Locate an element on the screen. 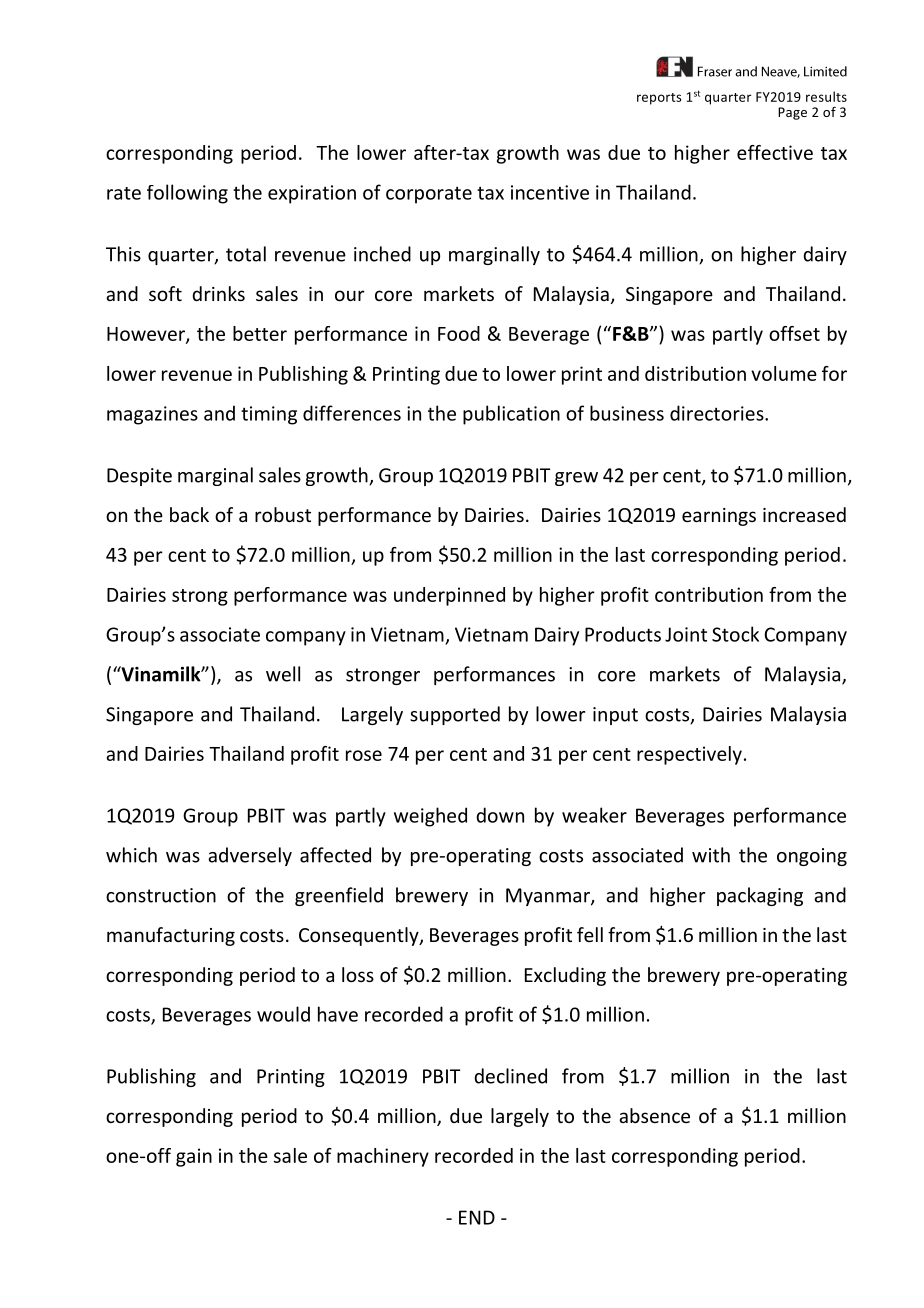 The image size is (924, 1308). manufacturing is located at coordinates (171, 936).
